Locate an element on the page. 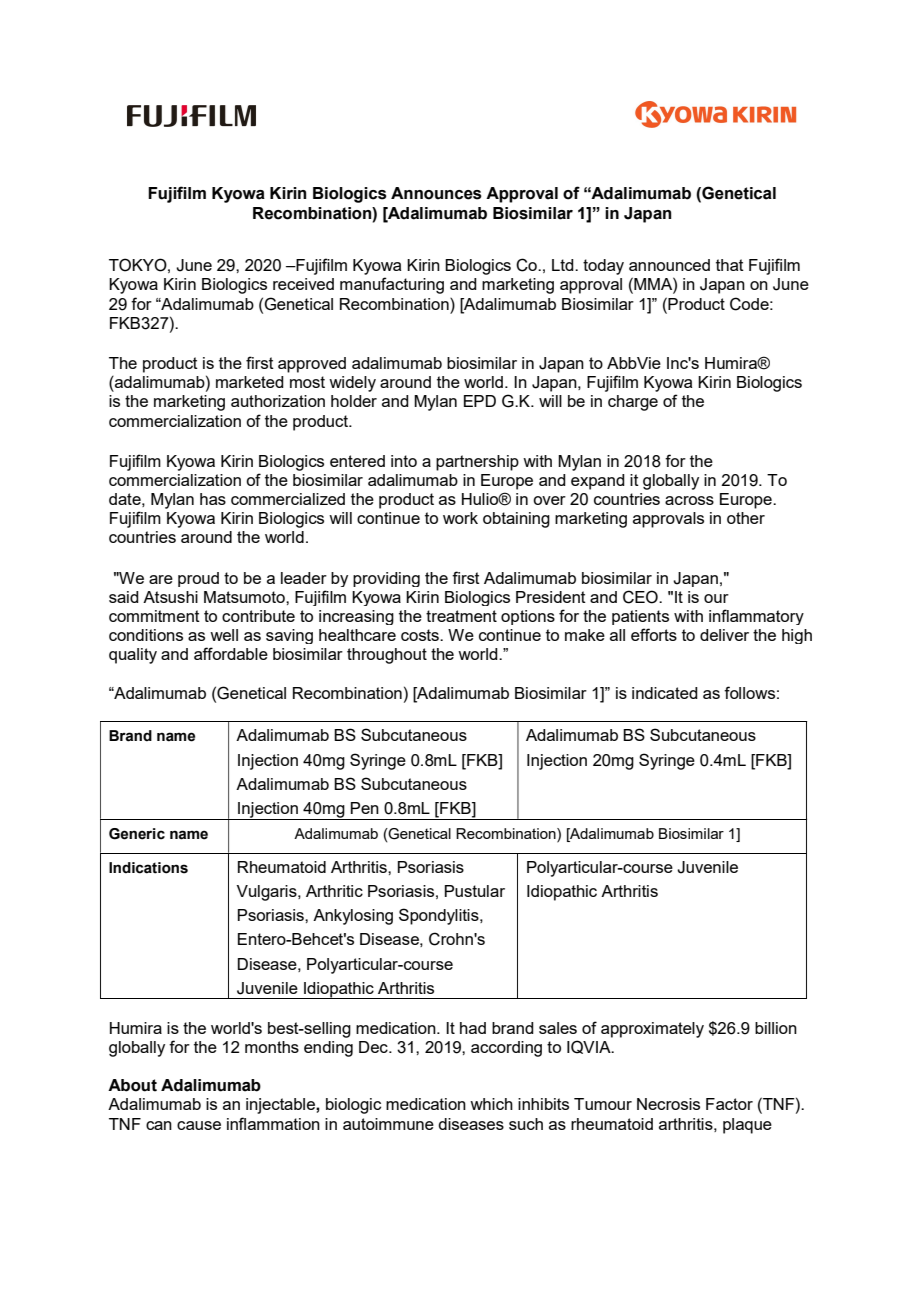 The width and height of the image is (924, 1308). that is located at coordinates (730, 265).
